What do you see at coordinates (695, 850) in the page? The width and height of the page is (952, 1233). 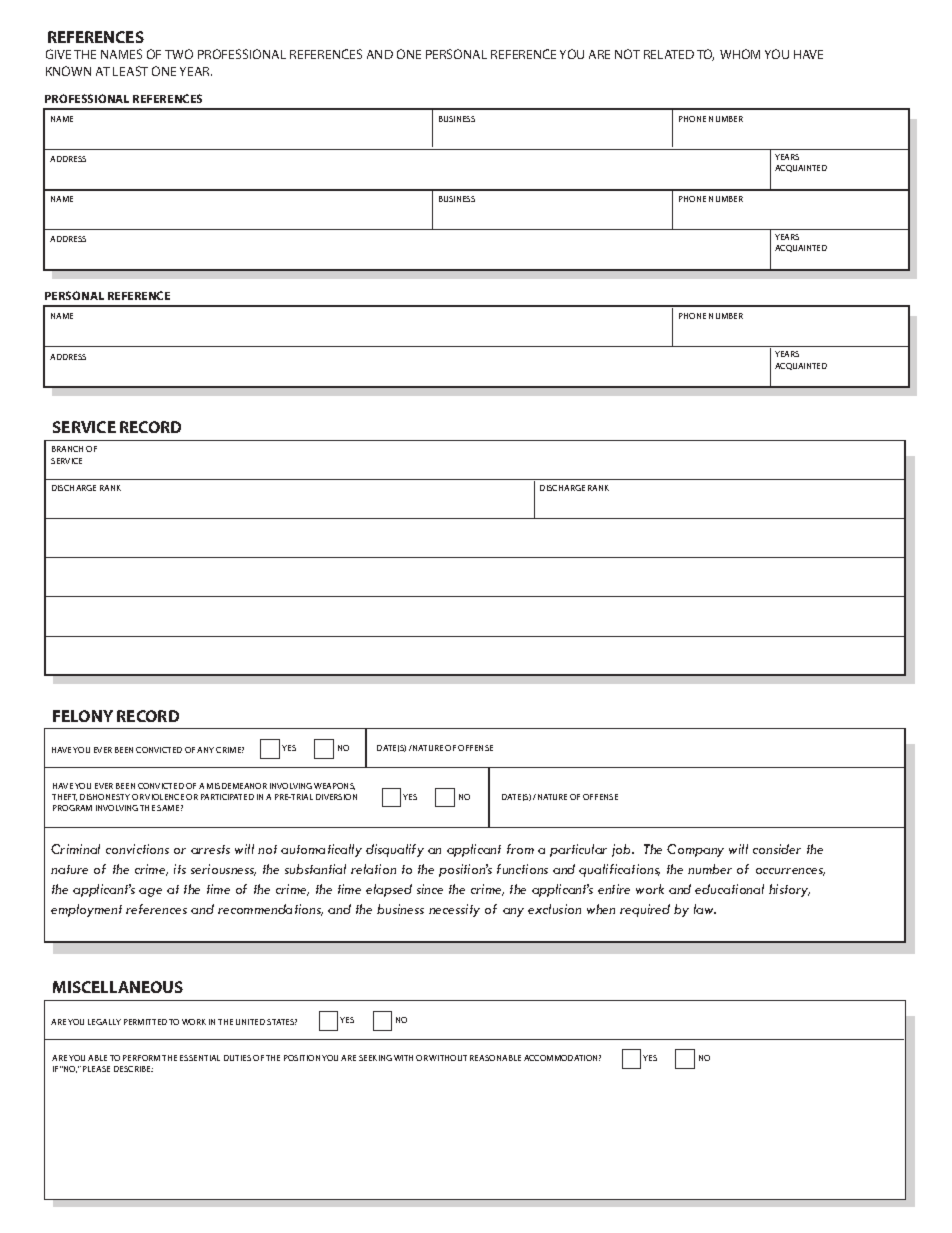 I see `Company` at bounding box center [695, 850].
